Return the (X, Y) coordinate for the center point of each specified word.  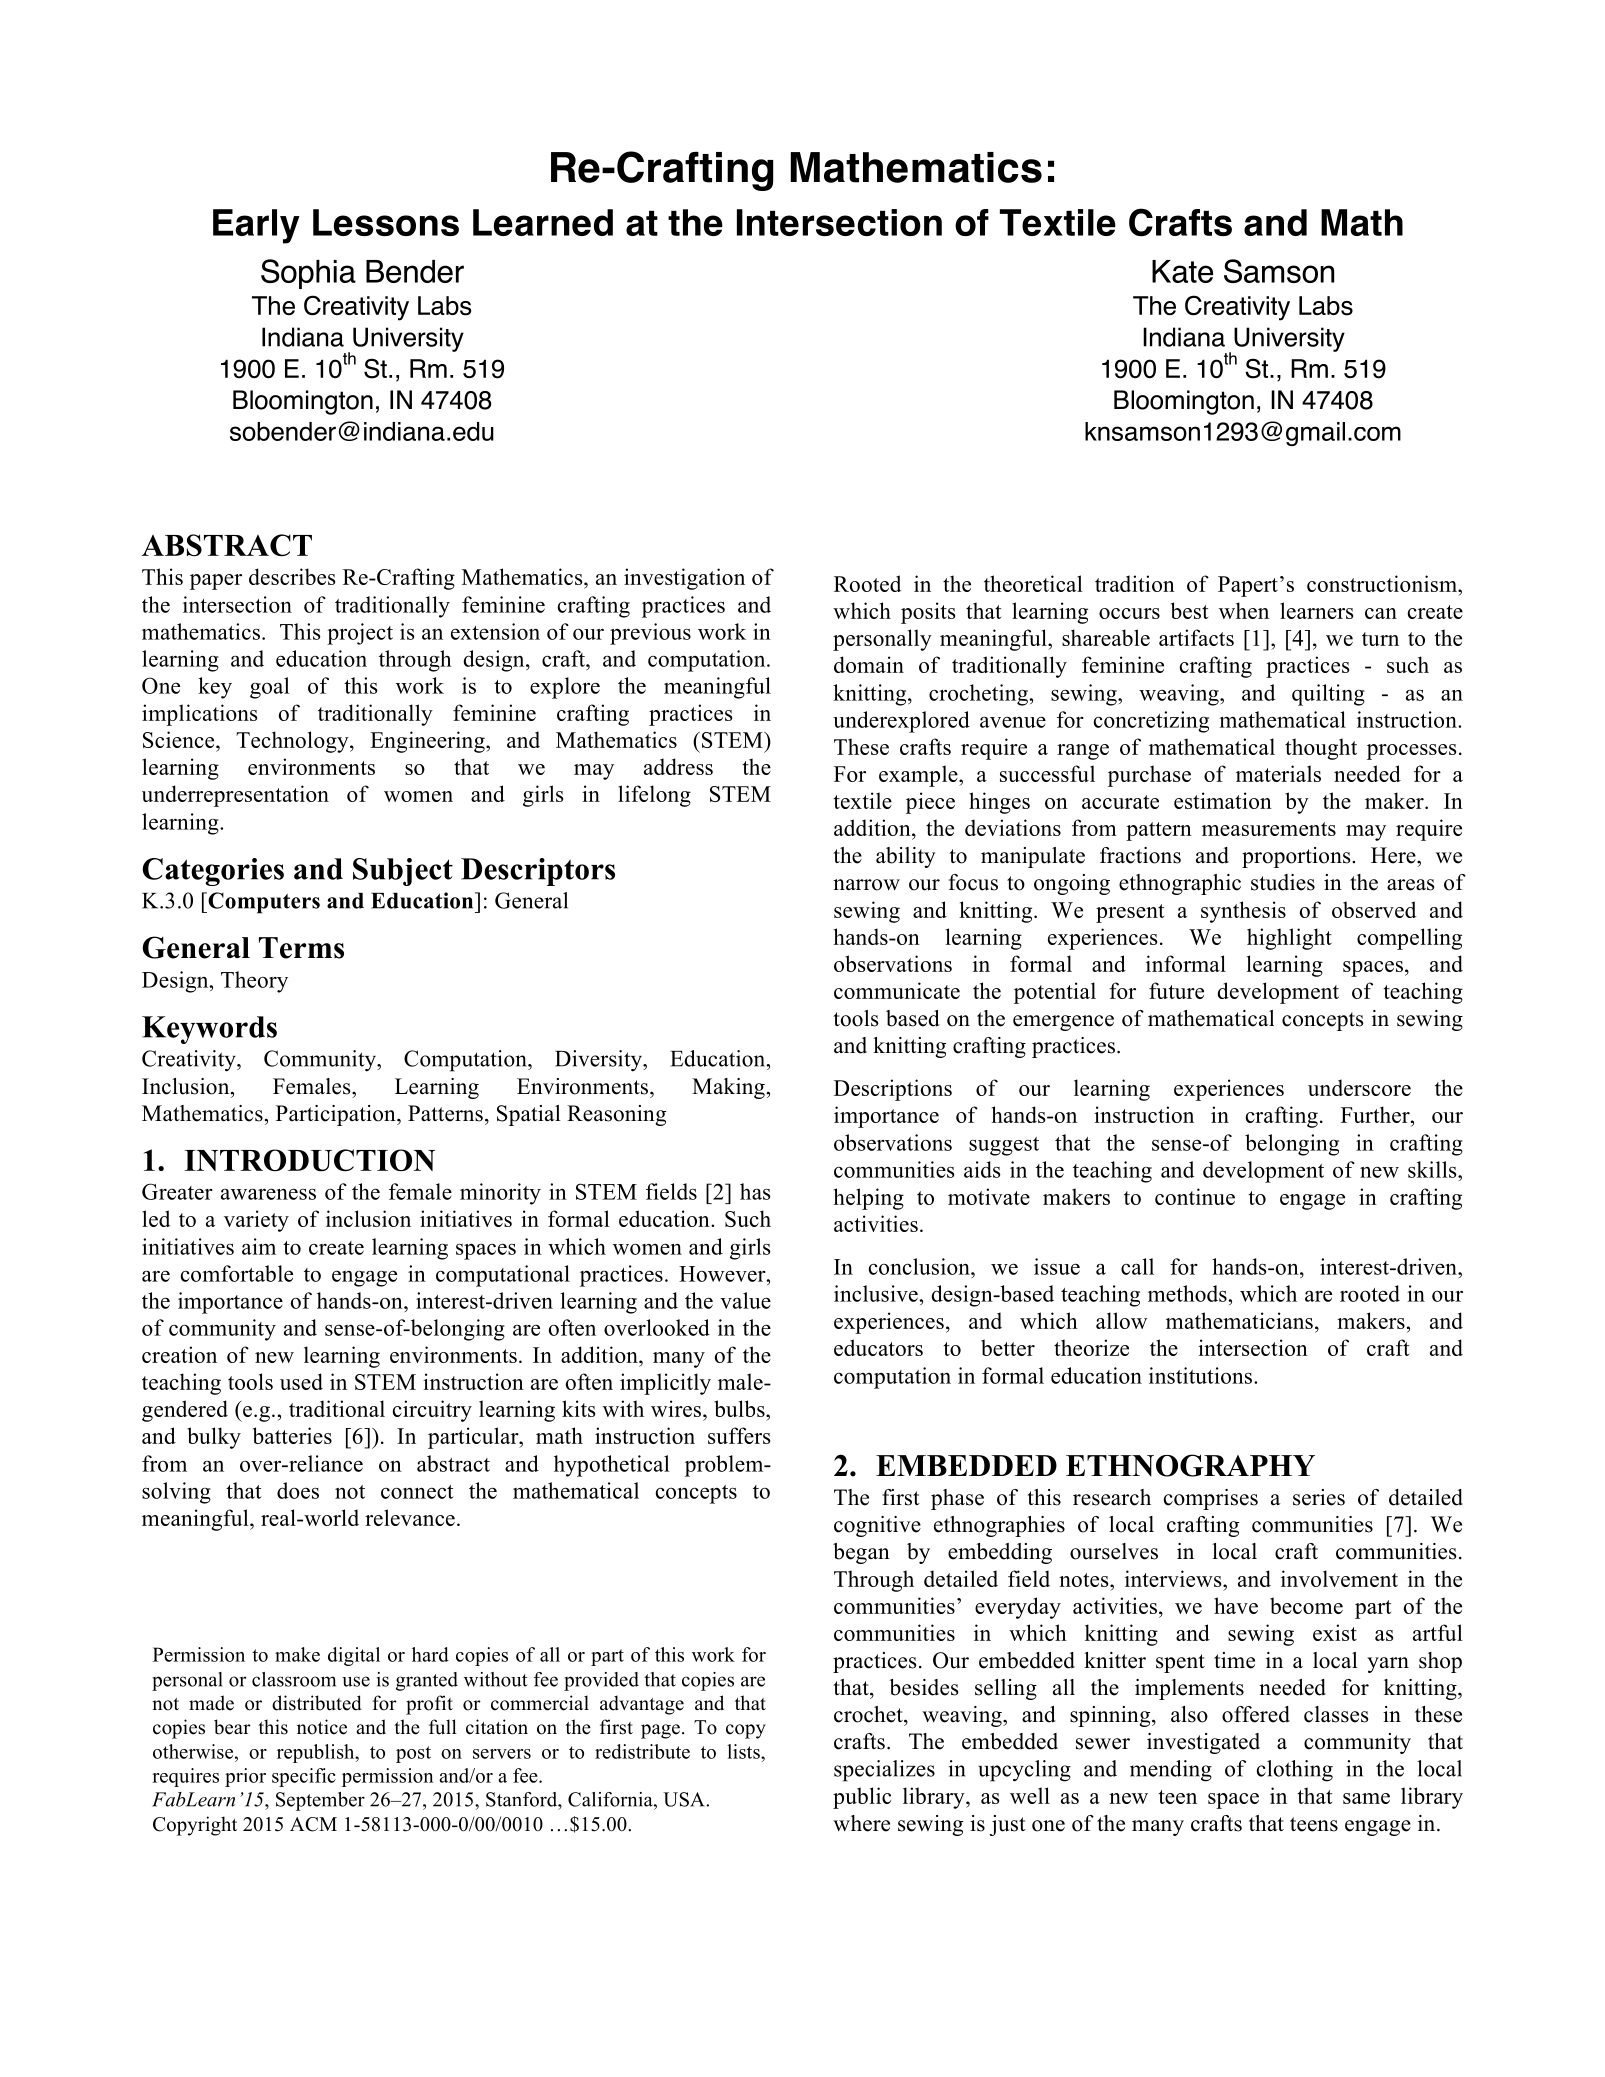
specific (304, 1777)
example (919, 776)
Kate (1182, 271)
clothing (1295, 1771)
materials (1278, 773)
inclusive (877, 1293)
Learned (543, 222)
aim (259, 1246)
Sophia (308, 274)
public (862, 1798)
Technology (293, 742)
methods (1188, 1293)
